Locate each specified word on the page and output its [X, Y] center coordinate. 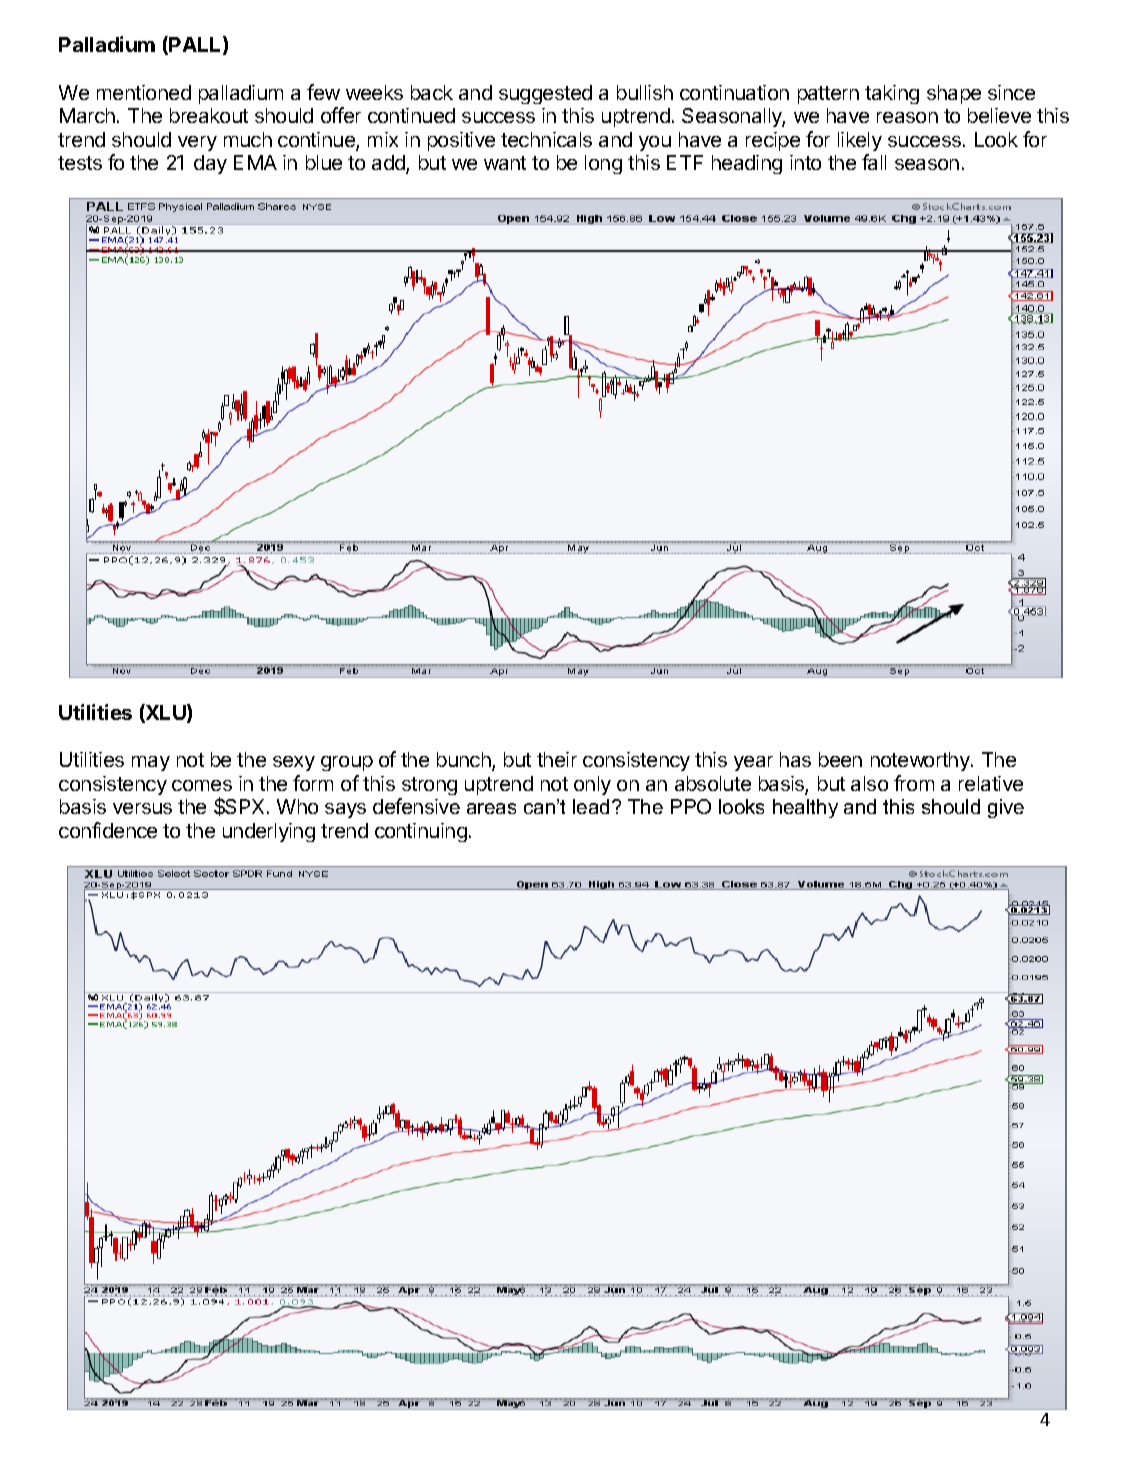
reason [907, 117]
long [603, 164]
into [805, 162]
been [840, 759]
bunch [465, 761]
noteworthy [921, 761]
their [557, 759]
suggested [545, 94]
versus [142, 808]
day [210, 164]
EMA [255, 162]
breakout [209, 115]
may [151, 763]
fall [874, 162]
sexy [294, 763]
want [505, 163]
